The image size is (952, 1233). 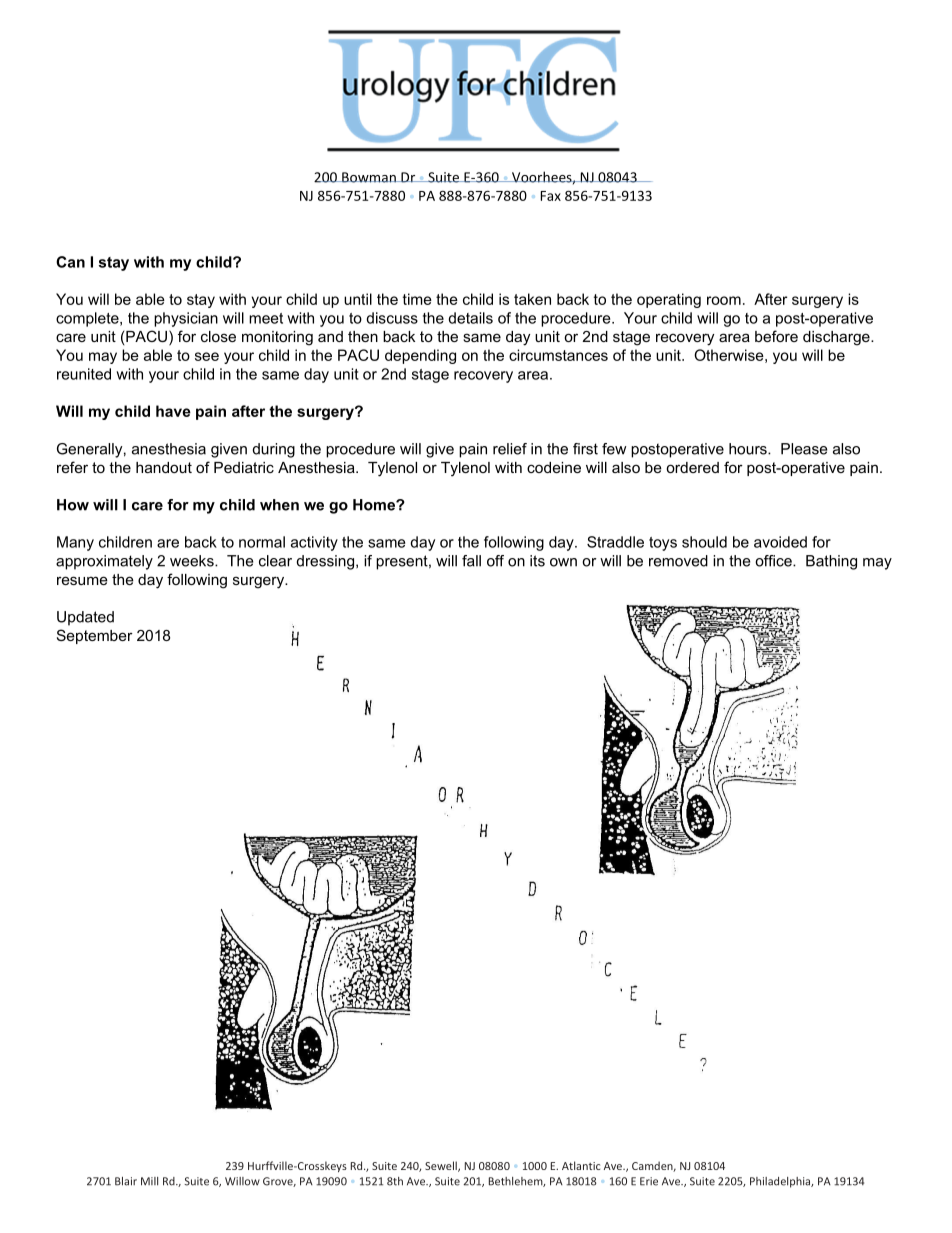 I want to click on Can, so click(x=70, y=262).
